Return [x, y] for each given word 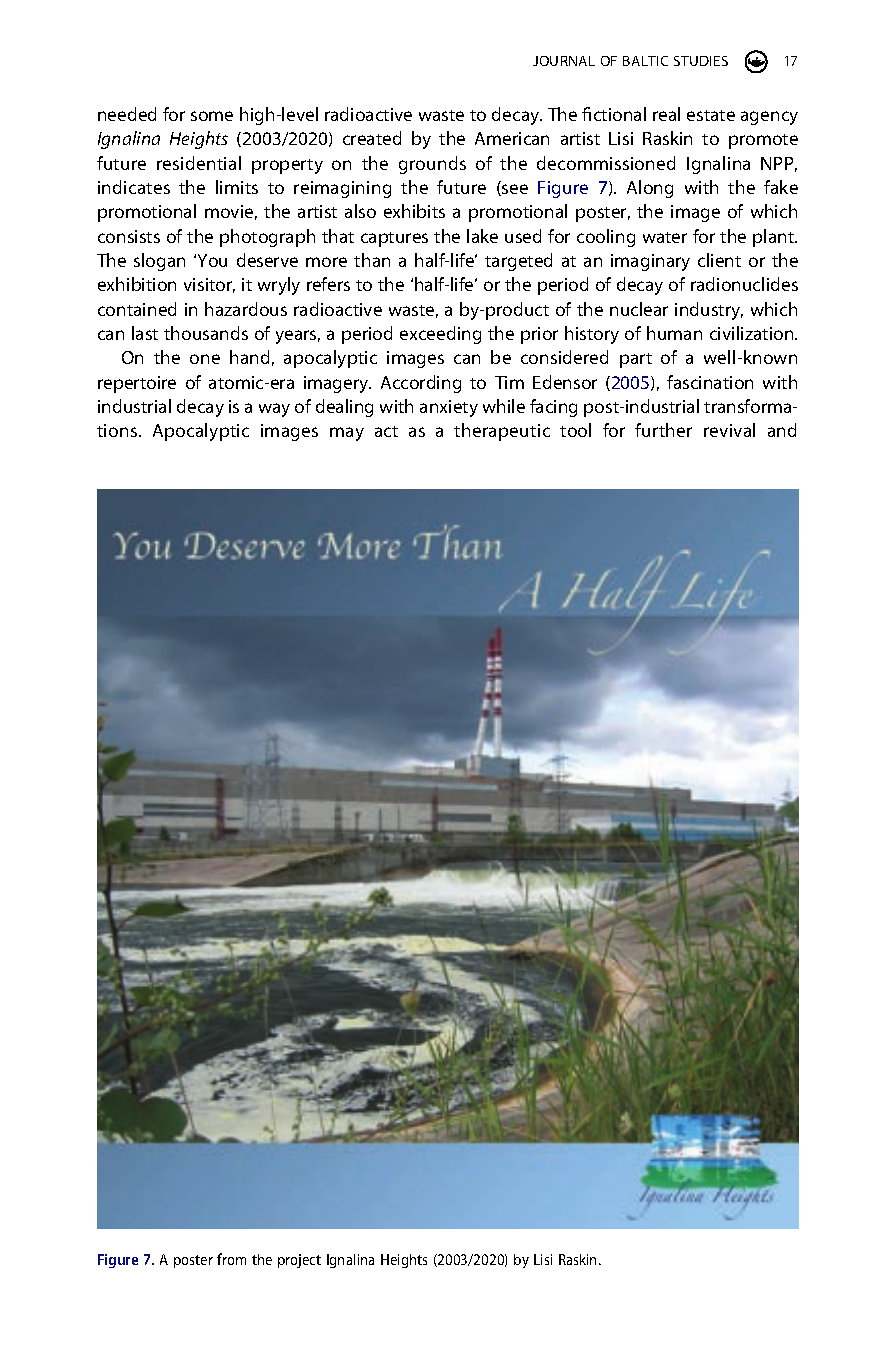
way [274, 410]
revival [729, 430]
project [299, 1261]
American [512, 138]
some [212, 116]
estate [711, 115]
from [231, 1259]
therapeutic [502, 432]
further [663, 430]
